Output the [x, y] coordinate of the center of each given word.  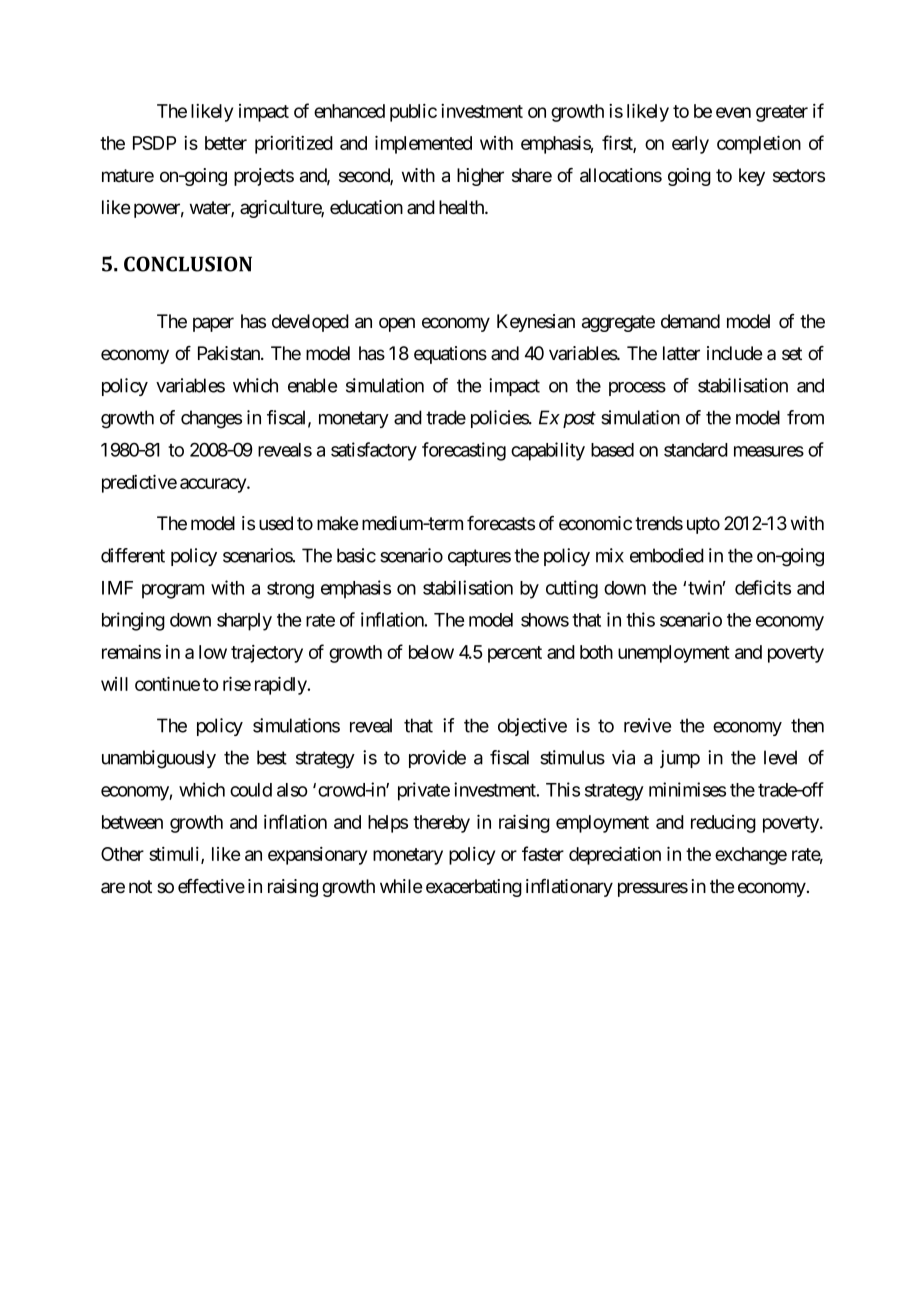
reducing [723, 824]
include [734, 353]
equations [450, 355]
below [431, 652]
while [401, 886]
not [140, 886]
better [226, 143]
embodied [667, 555]
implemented [423, 144]
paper [213, 324]
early [690, 145]
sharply [244, 622]
